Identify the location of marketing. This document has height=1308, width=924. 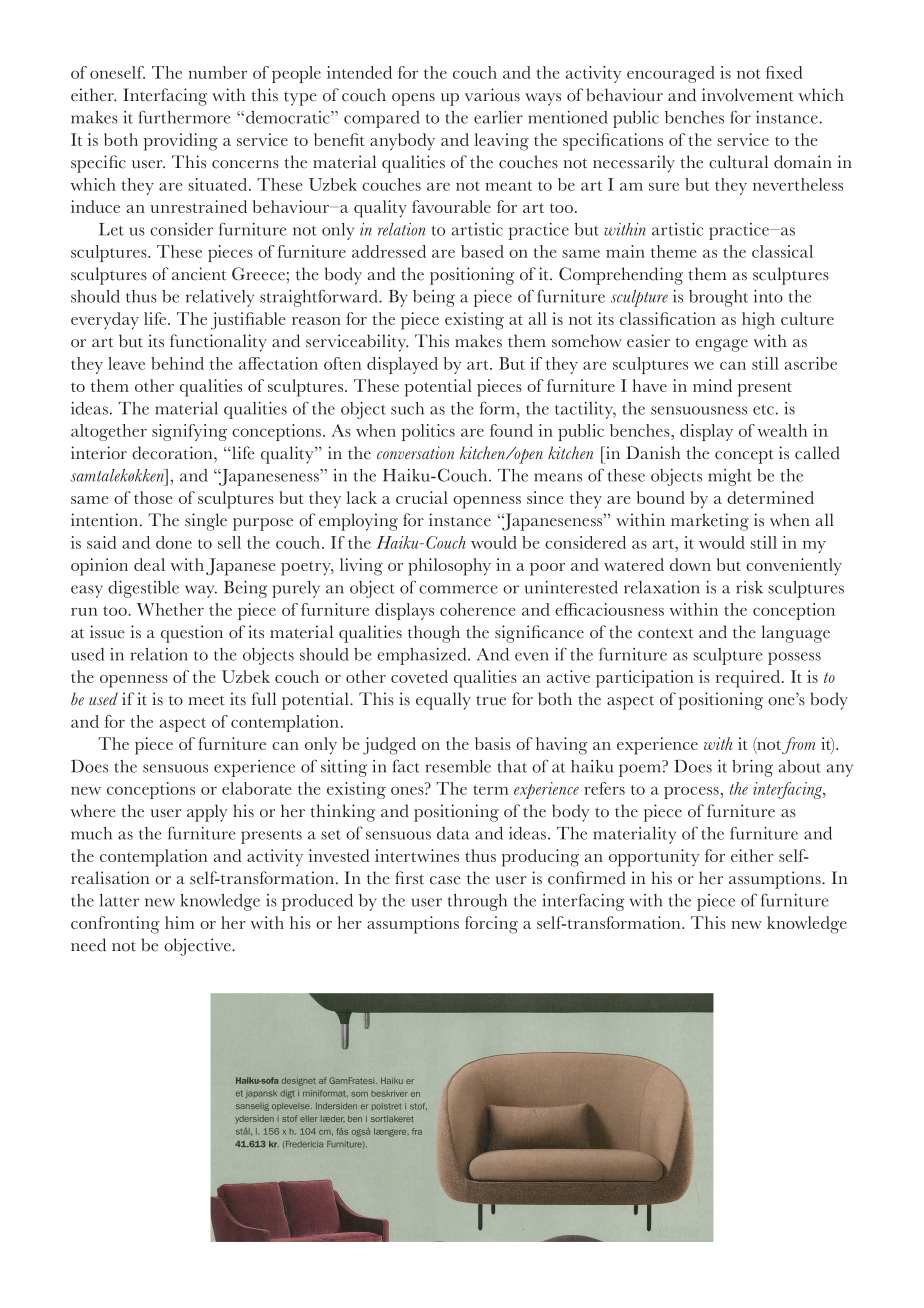
(710, 522).
